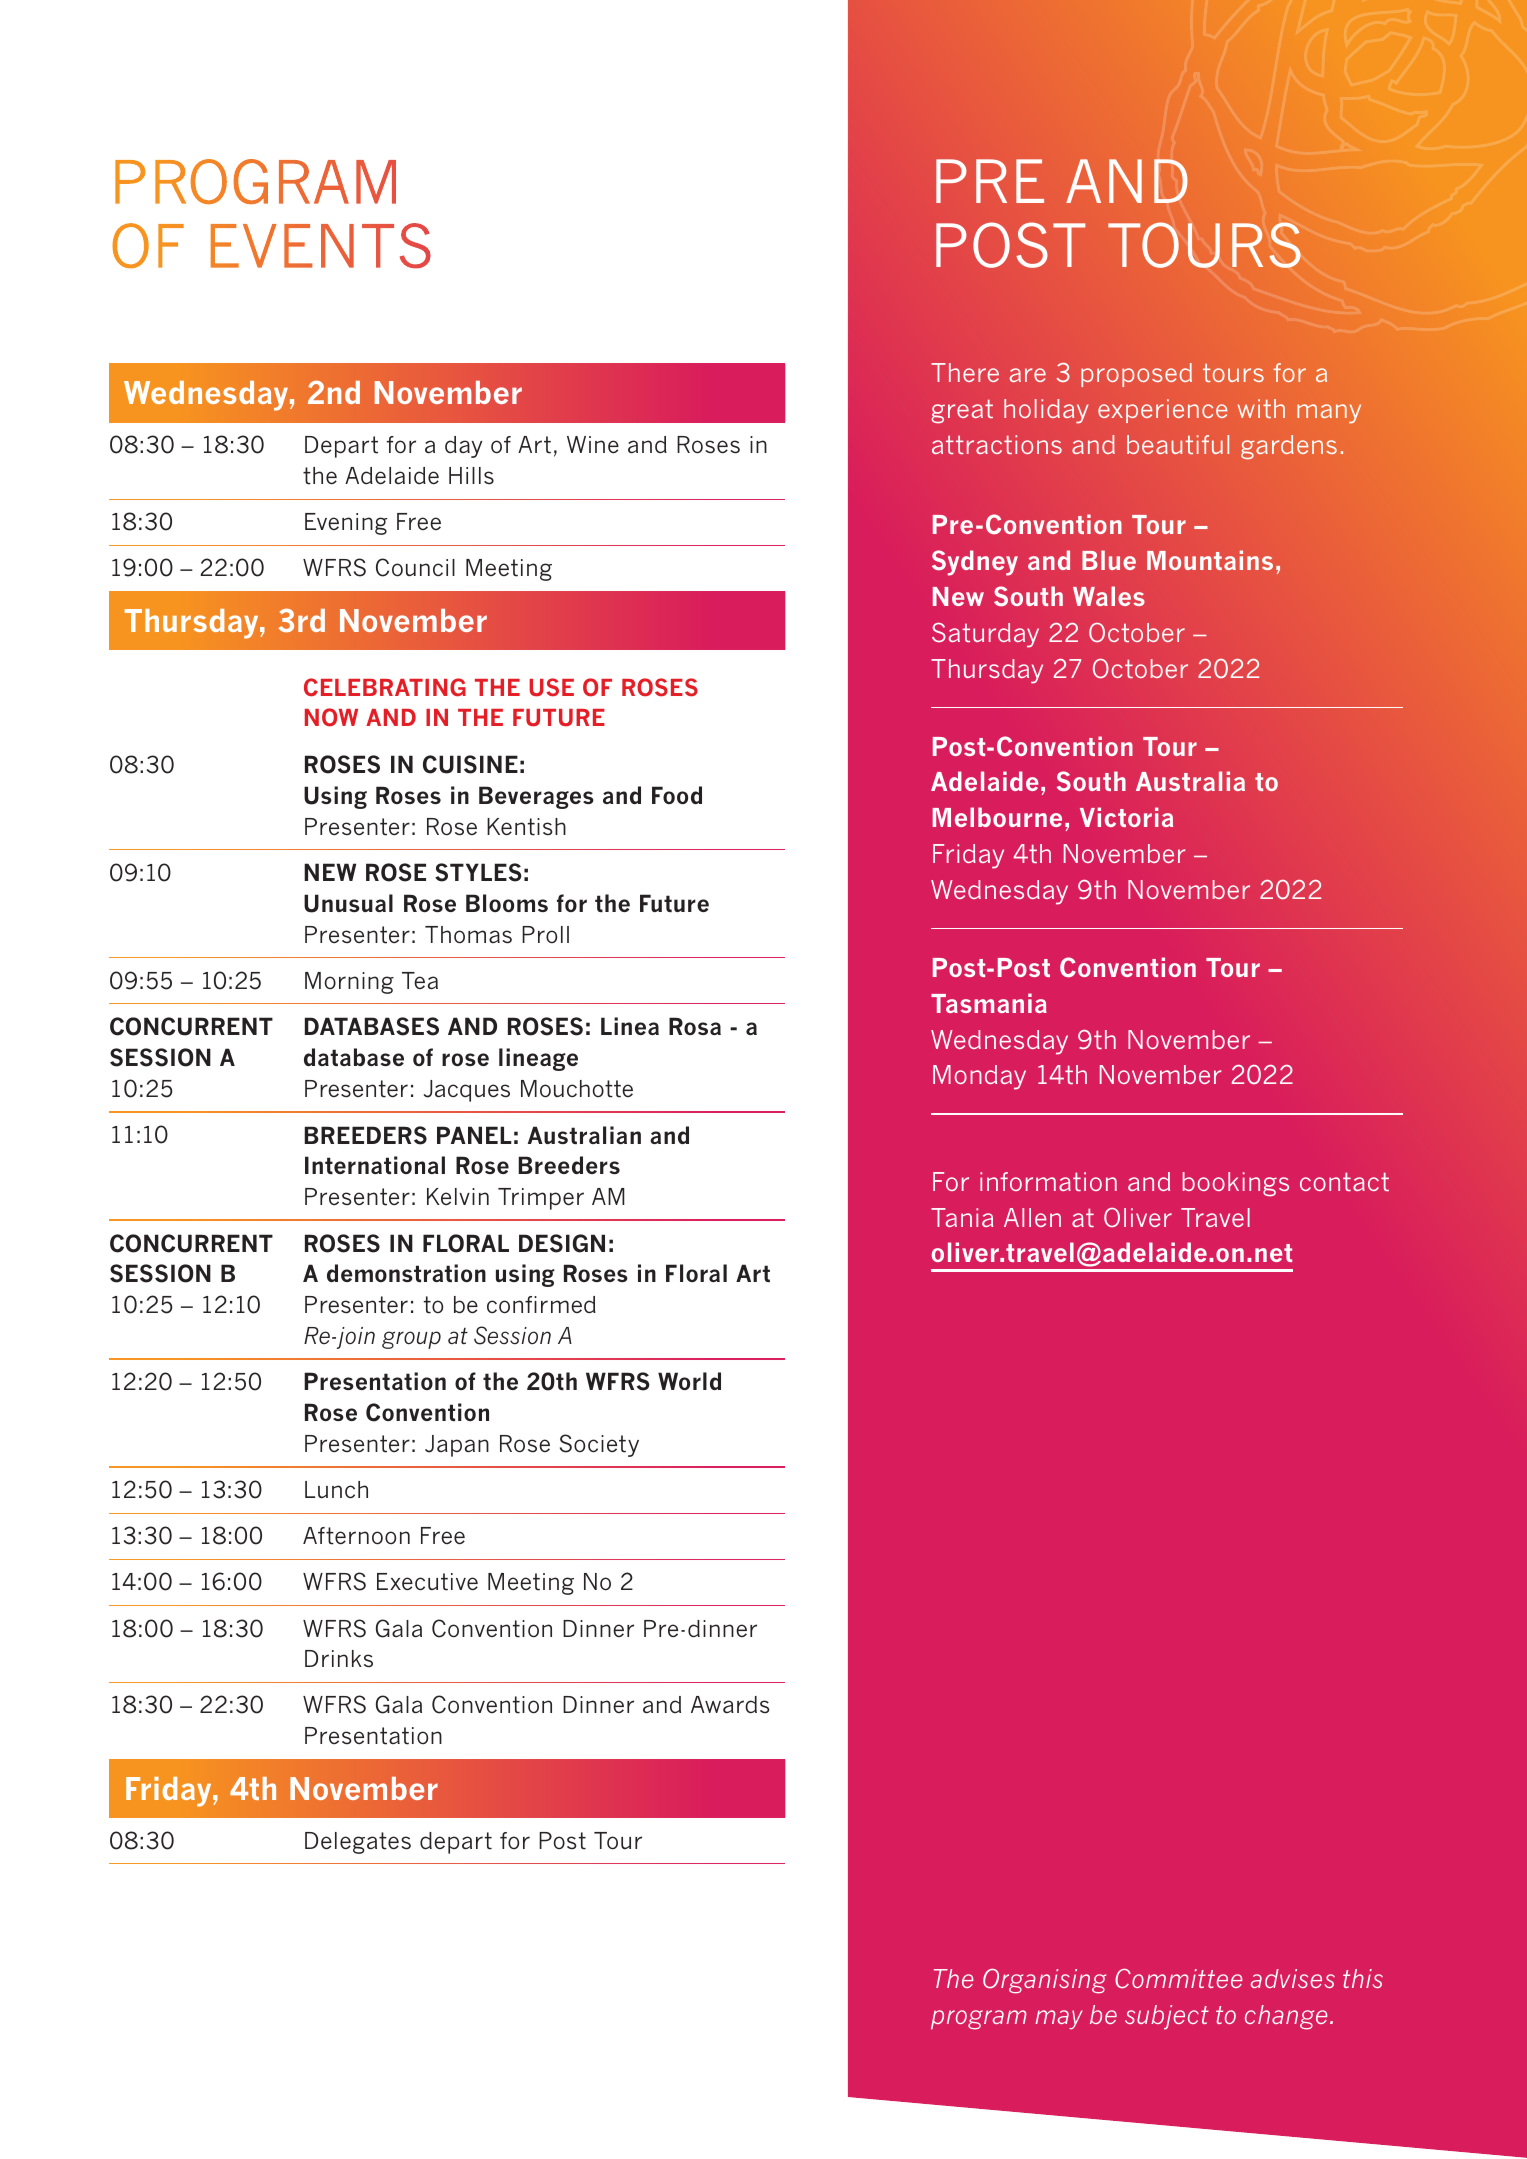 The height and width of the document is (2159, 1527). What do you see at coordinates (1126, 817) in the document?
I see `Victoria` at bounding box center [1126, 817].
